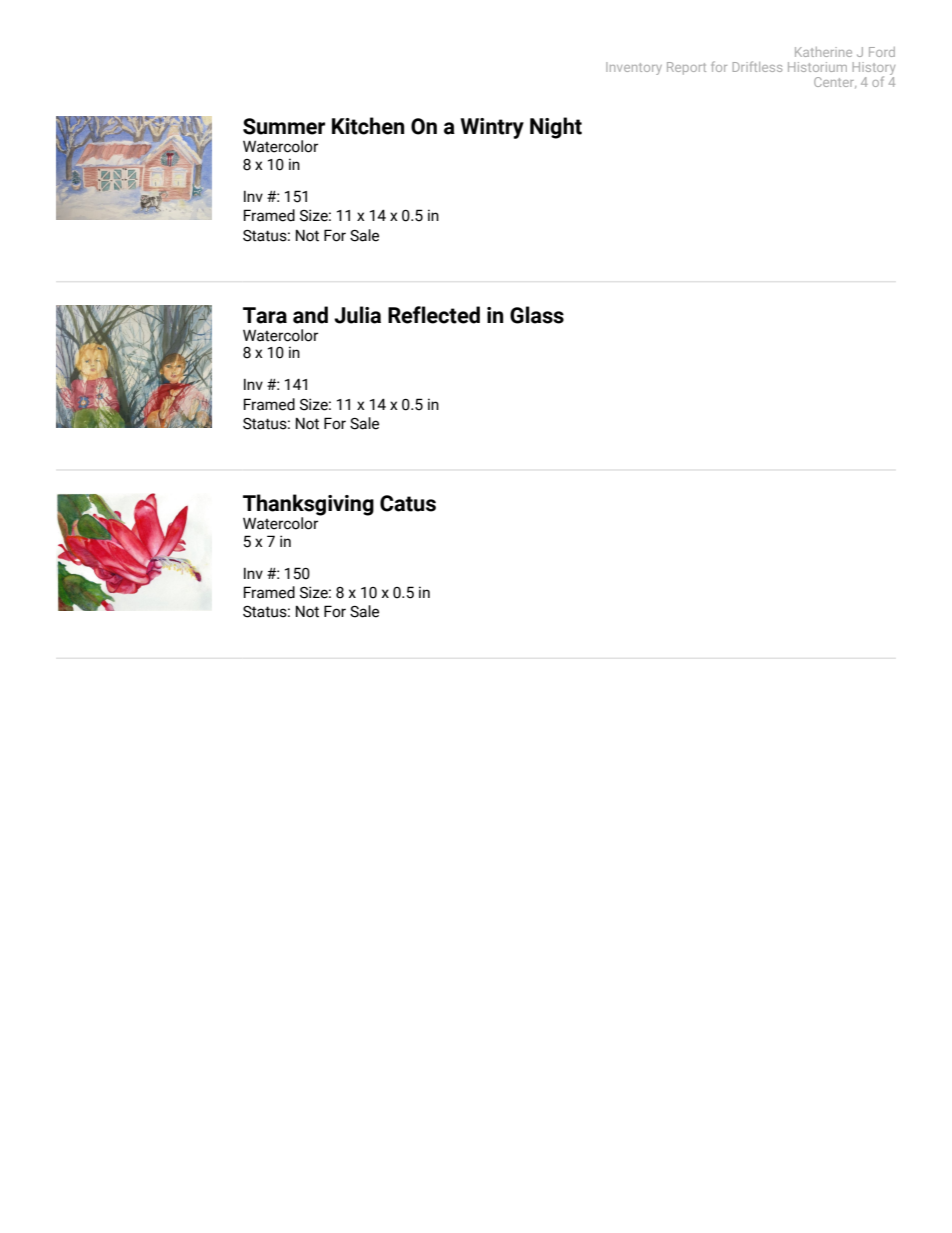 Image resolution: width=952 pixels, height=1233 pixels. What do you see at coordinates (408, 503) in the screenshot?
I see `Catus` at bounding box center [408, 503].
